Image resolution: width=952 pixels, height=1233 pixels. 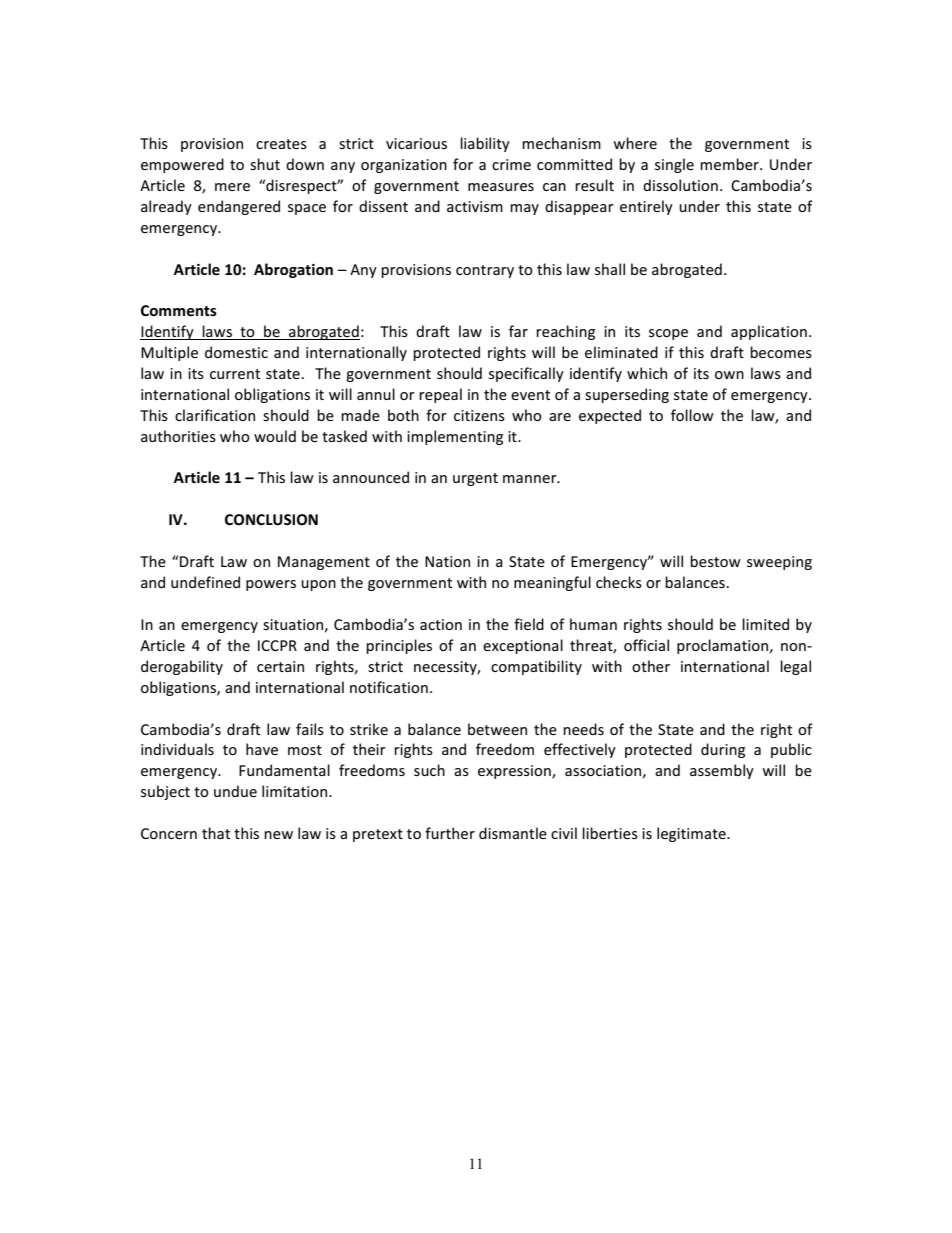 What do you see at coordinates (479, 415) in the image?
I see `citizens` at bounding box center [479, 415].
